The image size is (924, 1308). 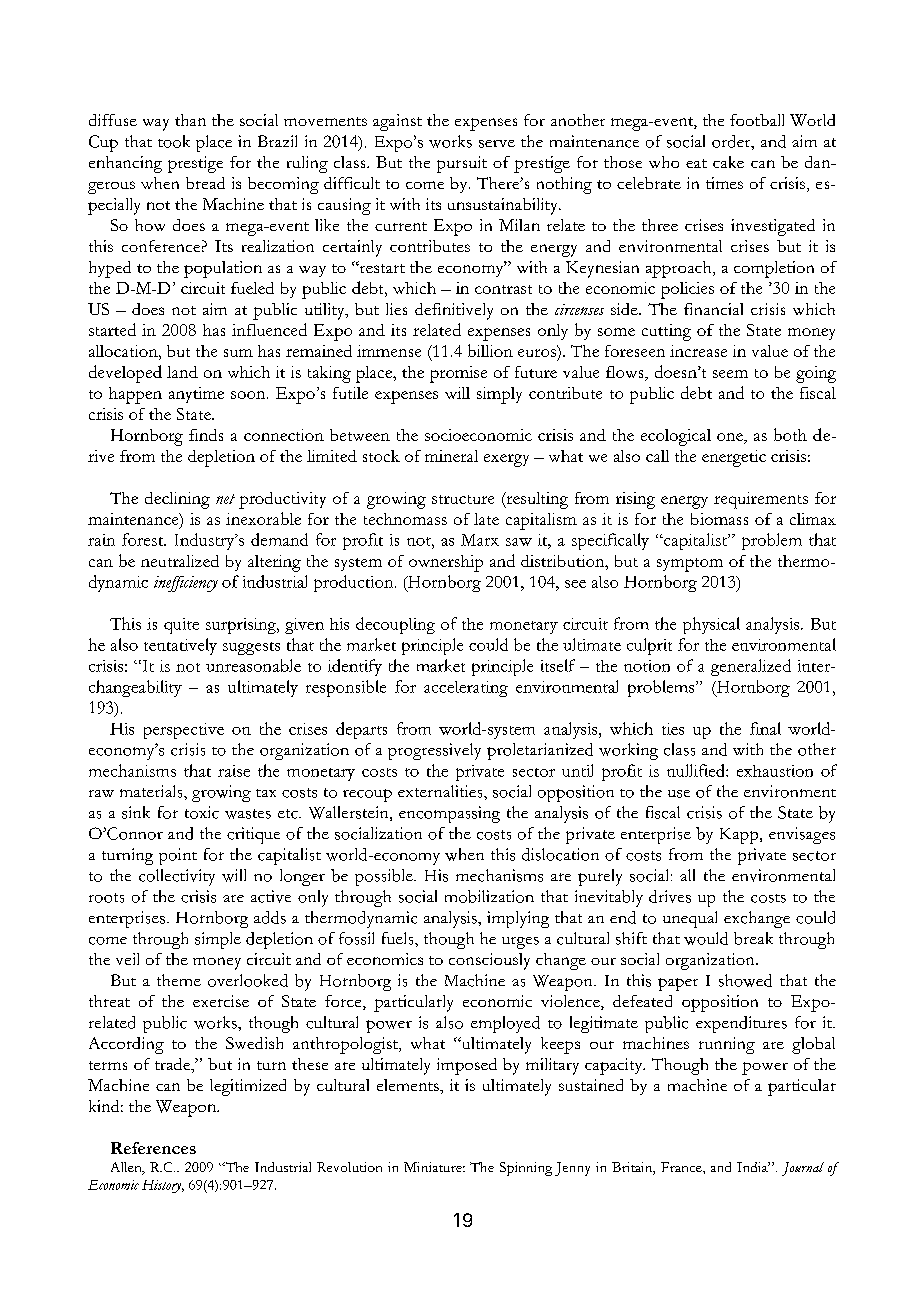 I want to click on generalized, so click(x=751, y=667).
